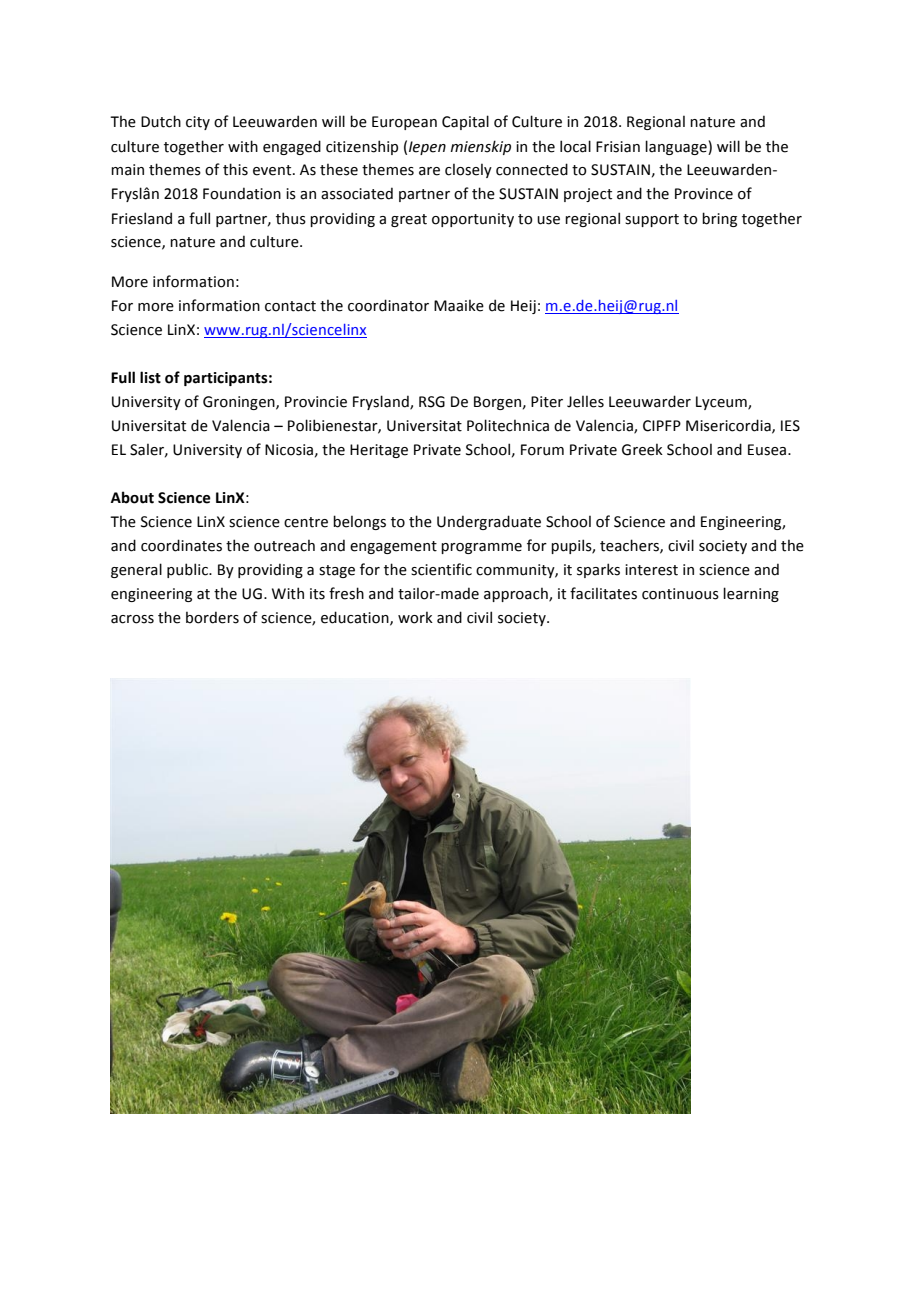  I want to click on Greek, so click(642, 449).
